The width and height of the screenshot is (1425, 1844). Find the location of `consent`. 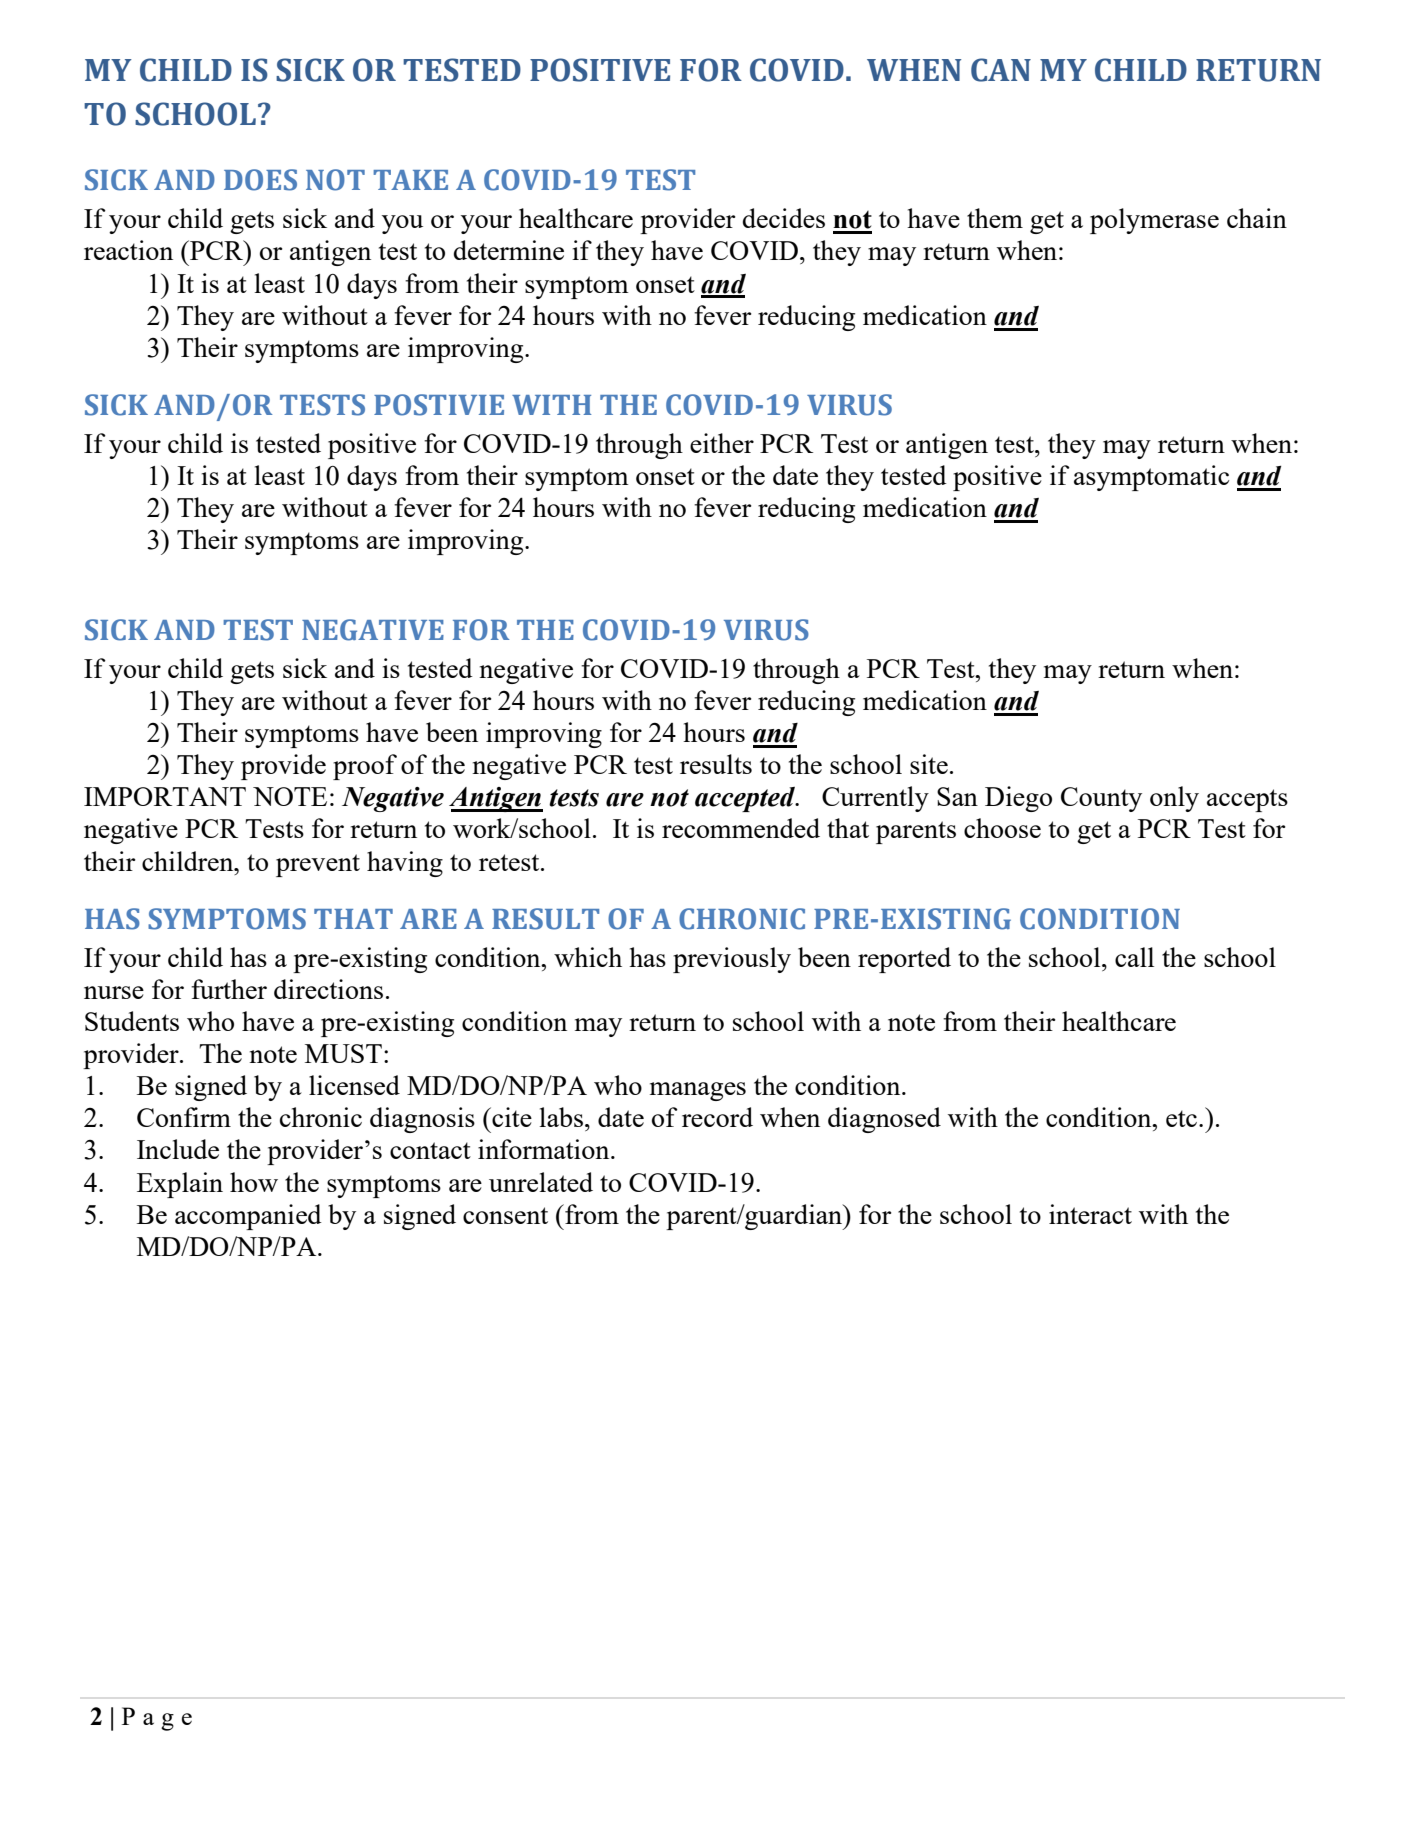

consent is located at coordinates (505, 1215).
